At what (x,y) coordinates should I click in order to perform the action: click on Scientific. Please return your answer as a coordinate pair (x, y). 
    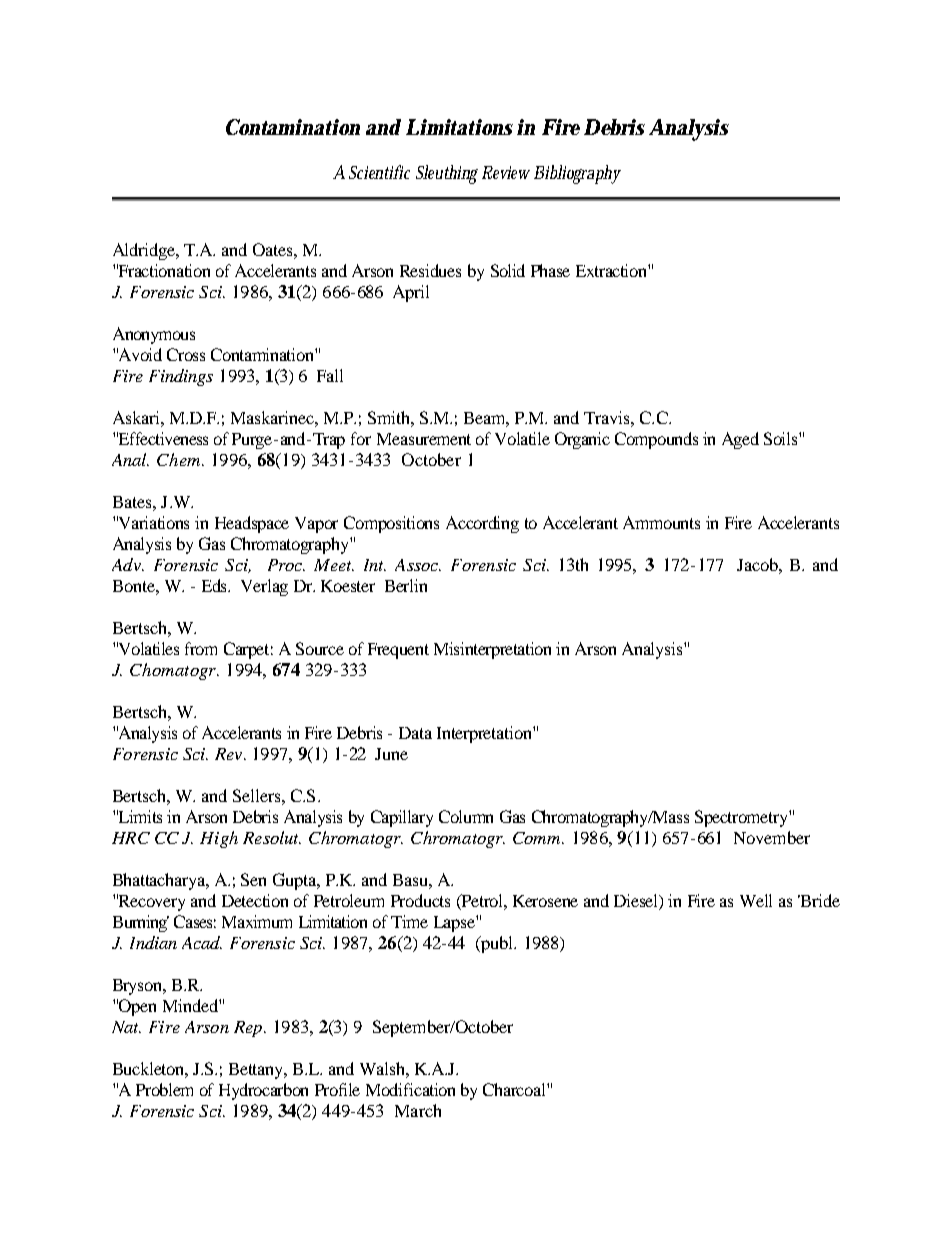
    Looking at the image, I should click on (379, 172).
